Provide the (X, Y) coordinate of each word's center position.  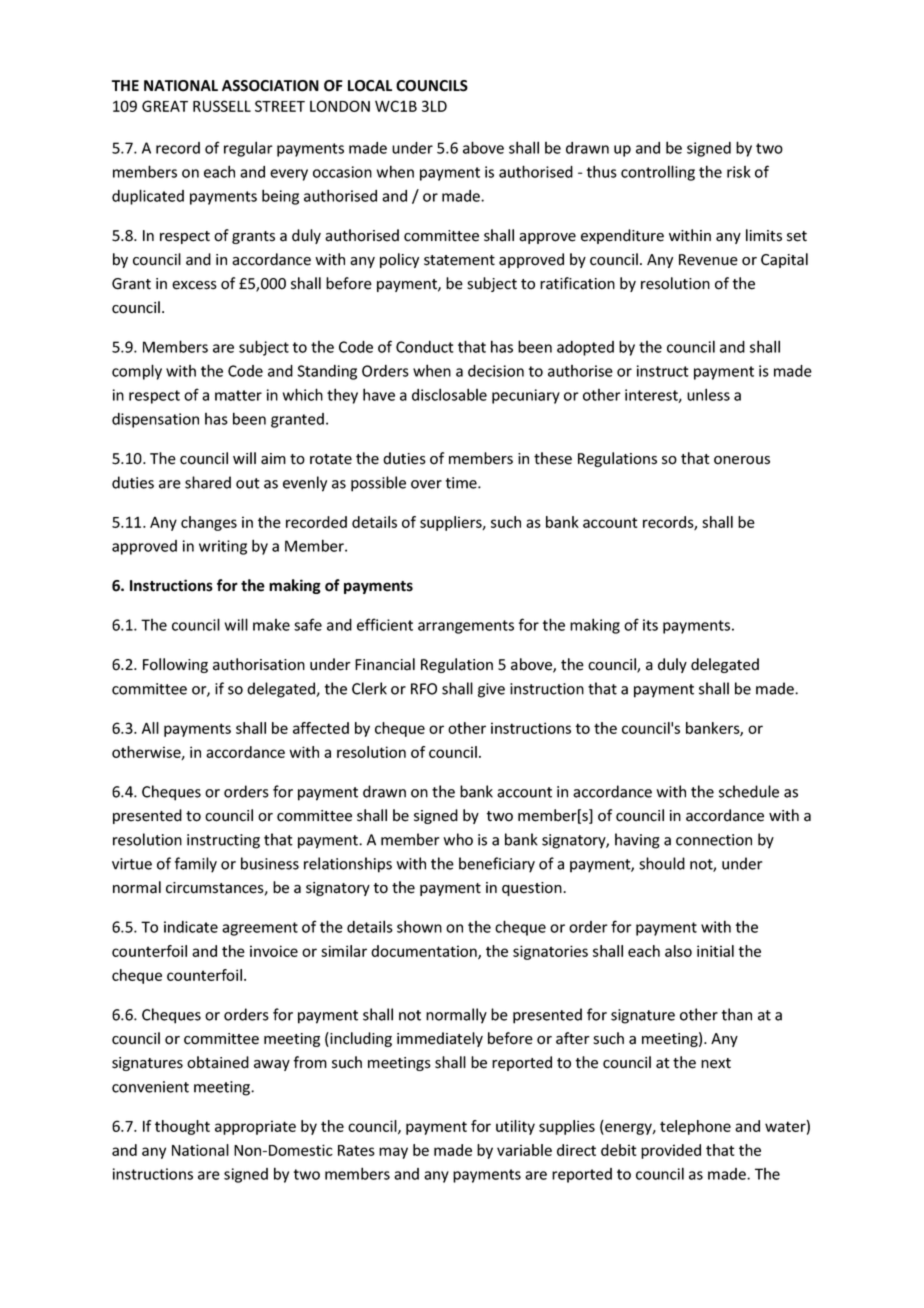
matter (238, 395)
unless (708, 394)
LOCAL (370, 86)
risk (739, 172)
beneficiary (497, 865)
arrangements (466, 627)
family (196, 865)
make (271, 625)
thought (182, 1127)
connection (714, 840)
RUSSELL (222, 106)
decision (496, 371)
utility (515, 1127)
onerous (742, 460)
